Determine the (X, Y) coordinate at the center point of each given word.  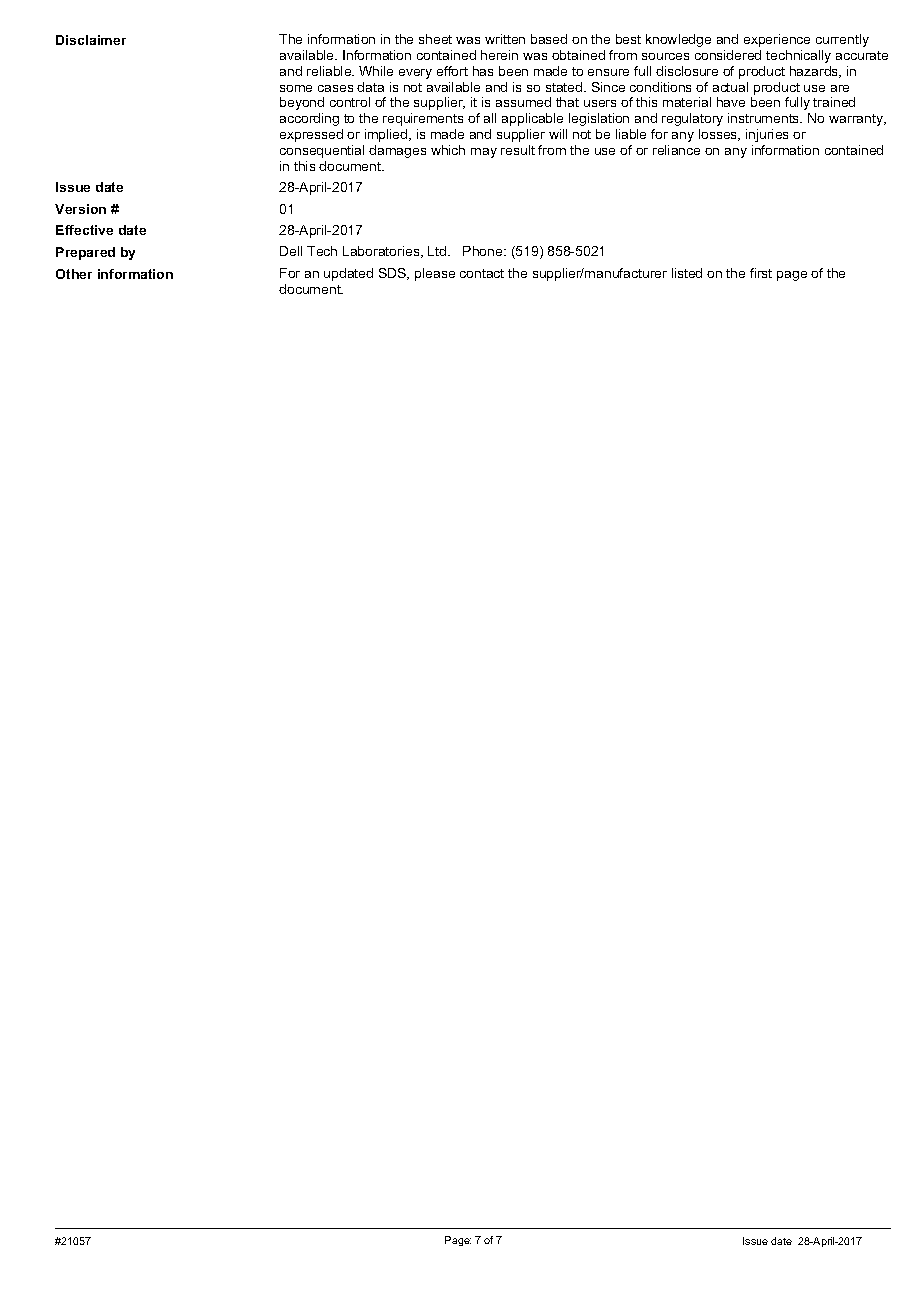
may (484, 153)
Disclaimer (91, 40)
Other (74, 274)
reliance (676, 150)
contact (482, 273)
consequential (322, 151)
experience (777, 40)
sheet (435, 39)
